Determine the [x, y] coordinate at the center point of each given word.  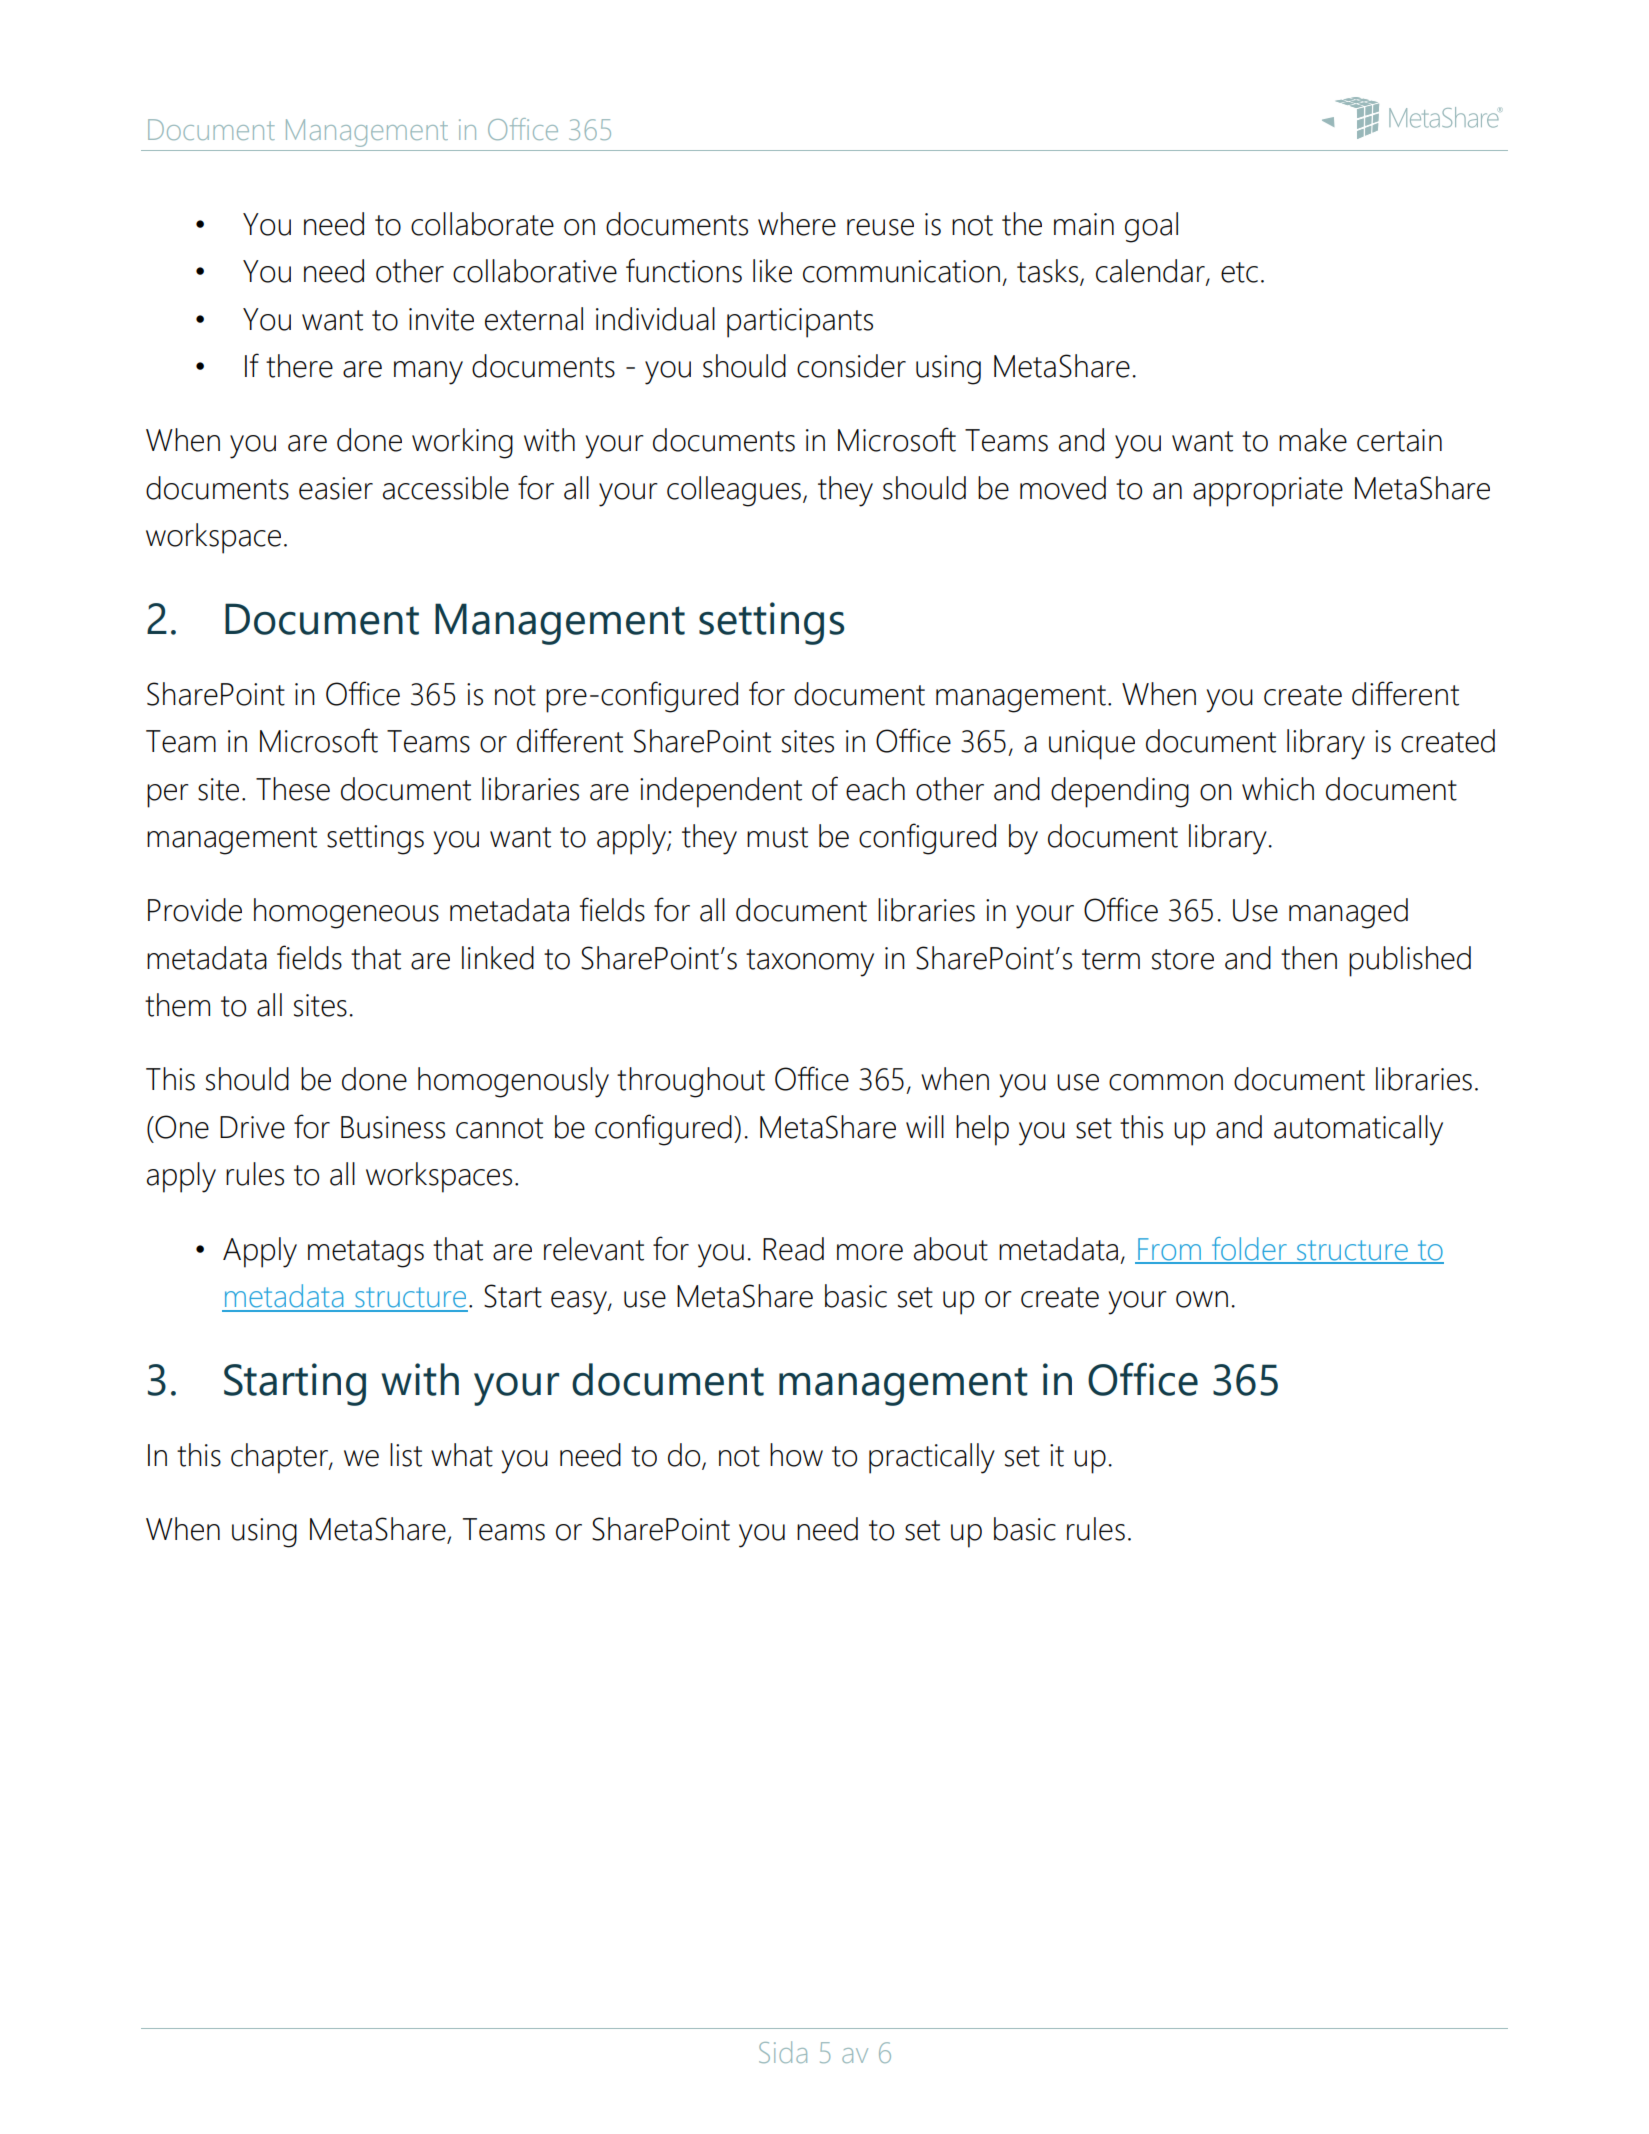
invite [441, 319]
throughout [691, 1082]
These [293, 789]
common [1166, 1082]
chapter [280, 1458]
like [772, 271]
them [177, 1005]
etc [1239, 272]
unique [1092, 745]
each [875, 789]
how [796, 1455]
